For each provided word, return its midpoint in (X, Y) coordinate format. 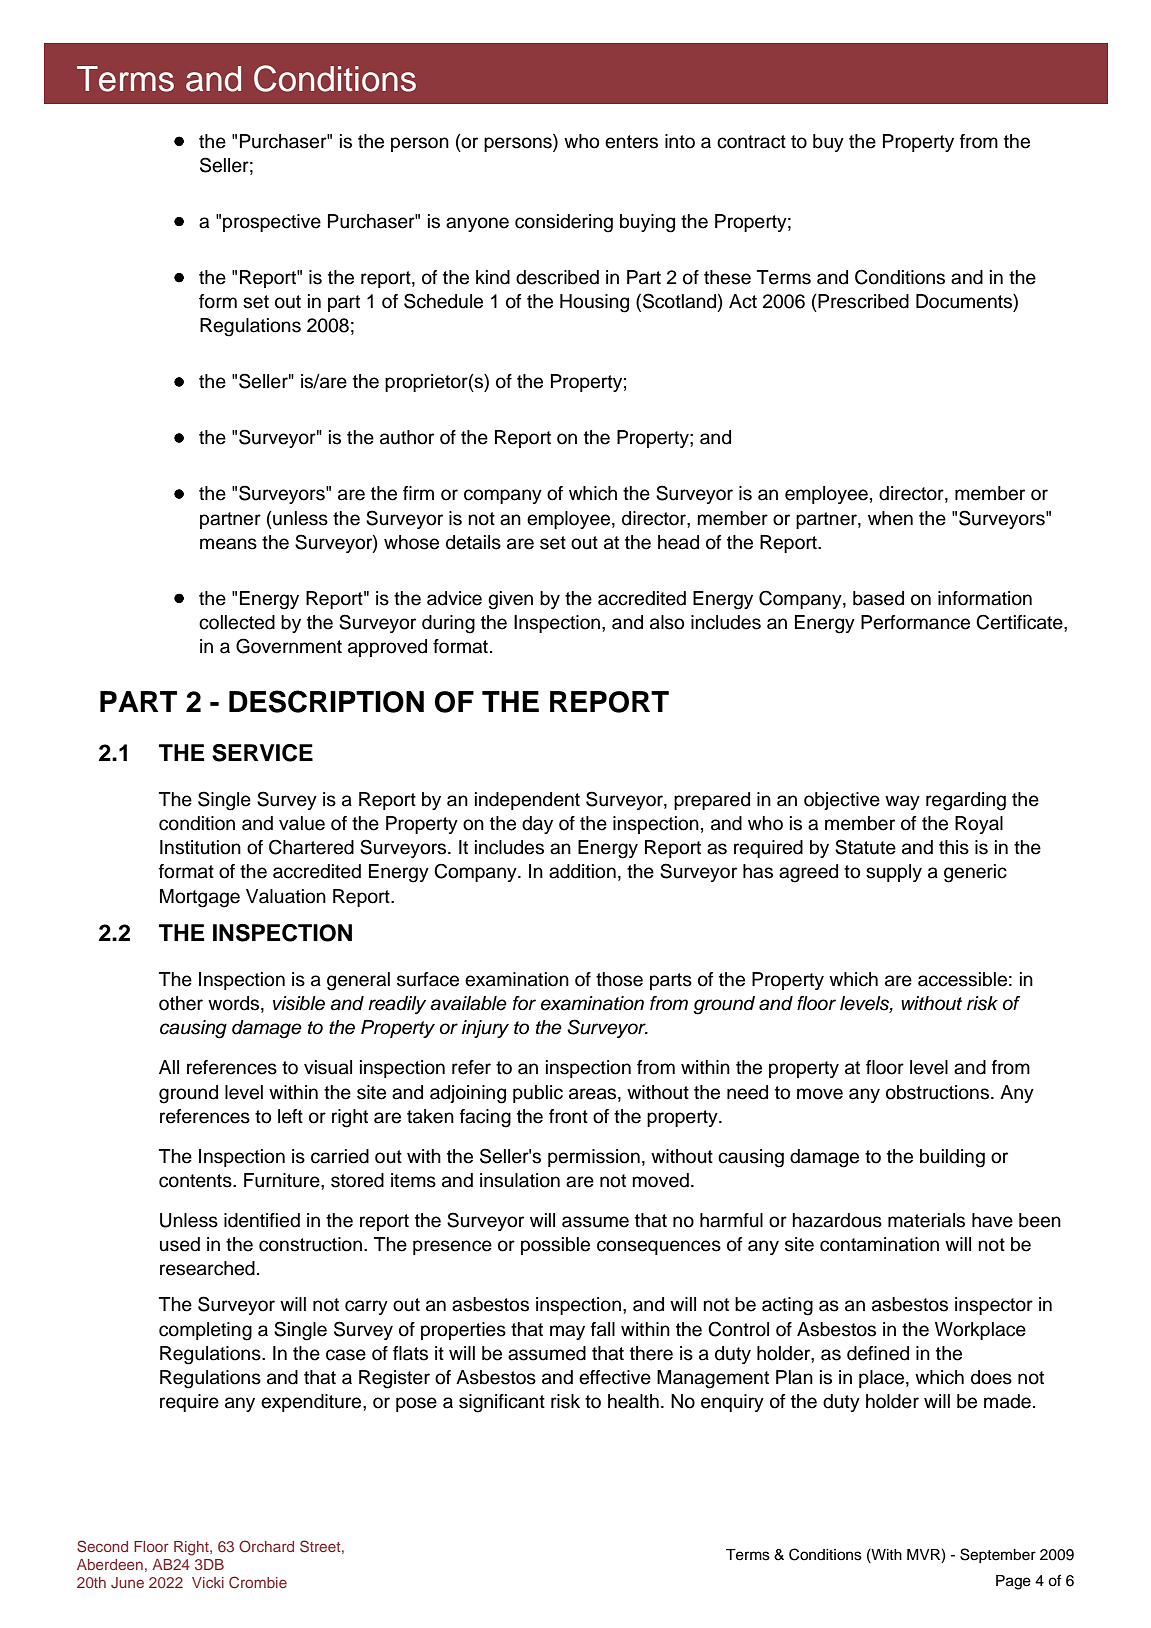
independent (527, 801)
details (473, 542)
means (228, 544)
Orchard (266, 1546)
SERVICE (262, 753)
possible (555, 1246)
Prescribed (862, 301)
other (181, 1003)
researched (207, 1268)
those (619, 979)
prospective (272, 223)
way (902, 802)
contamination (879, 1244)
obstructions (937, 1092)
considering (564, 223)
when (890, 518)
